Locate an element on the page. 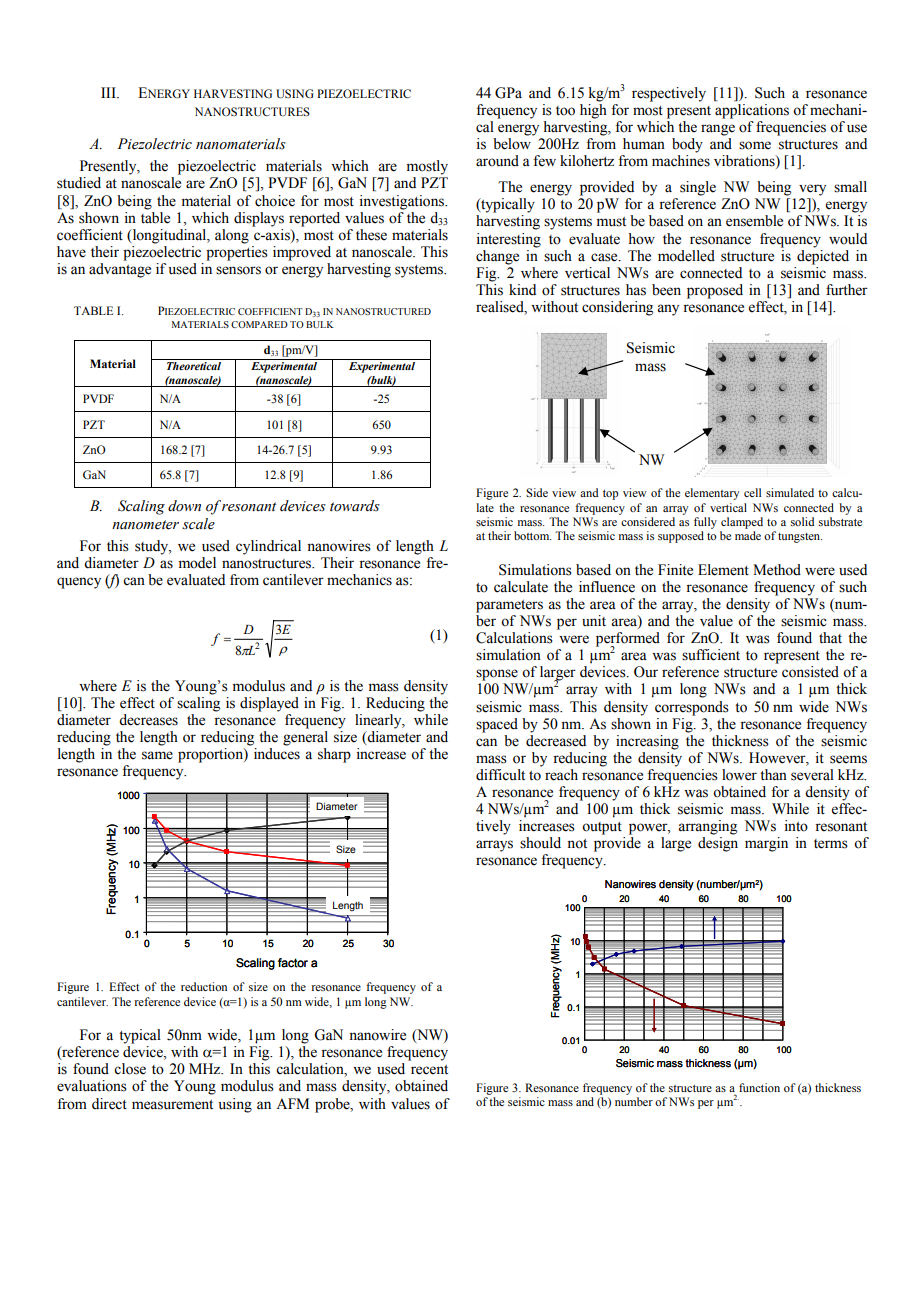  parameters is located at coordinates (509, 606).
